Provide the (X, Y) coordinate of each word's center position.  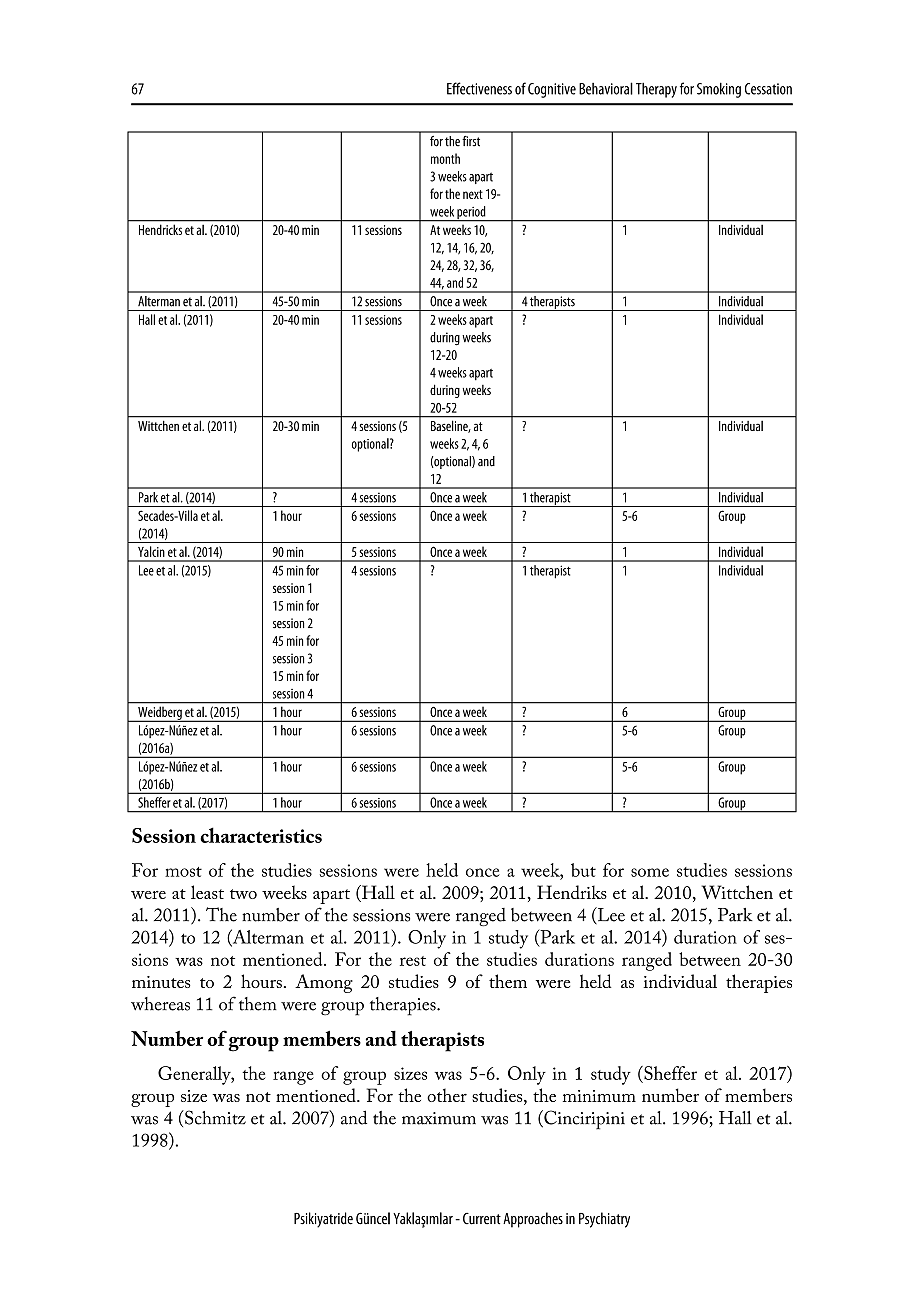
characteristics (261, 835)
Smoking (719, 90)
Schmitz (214, 1117)
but (583, 870)
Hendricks (160, 230)
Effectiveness (479, 88)
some (650, 872)
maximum (439, 1118)
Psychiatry (604, 1220)
